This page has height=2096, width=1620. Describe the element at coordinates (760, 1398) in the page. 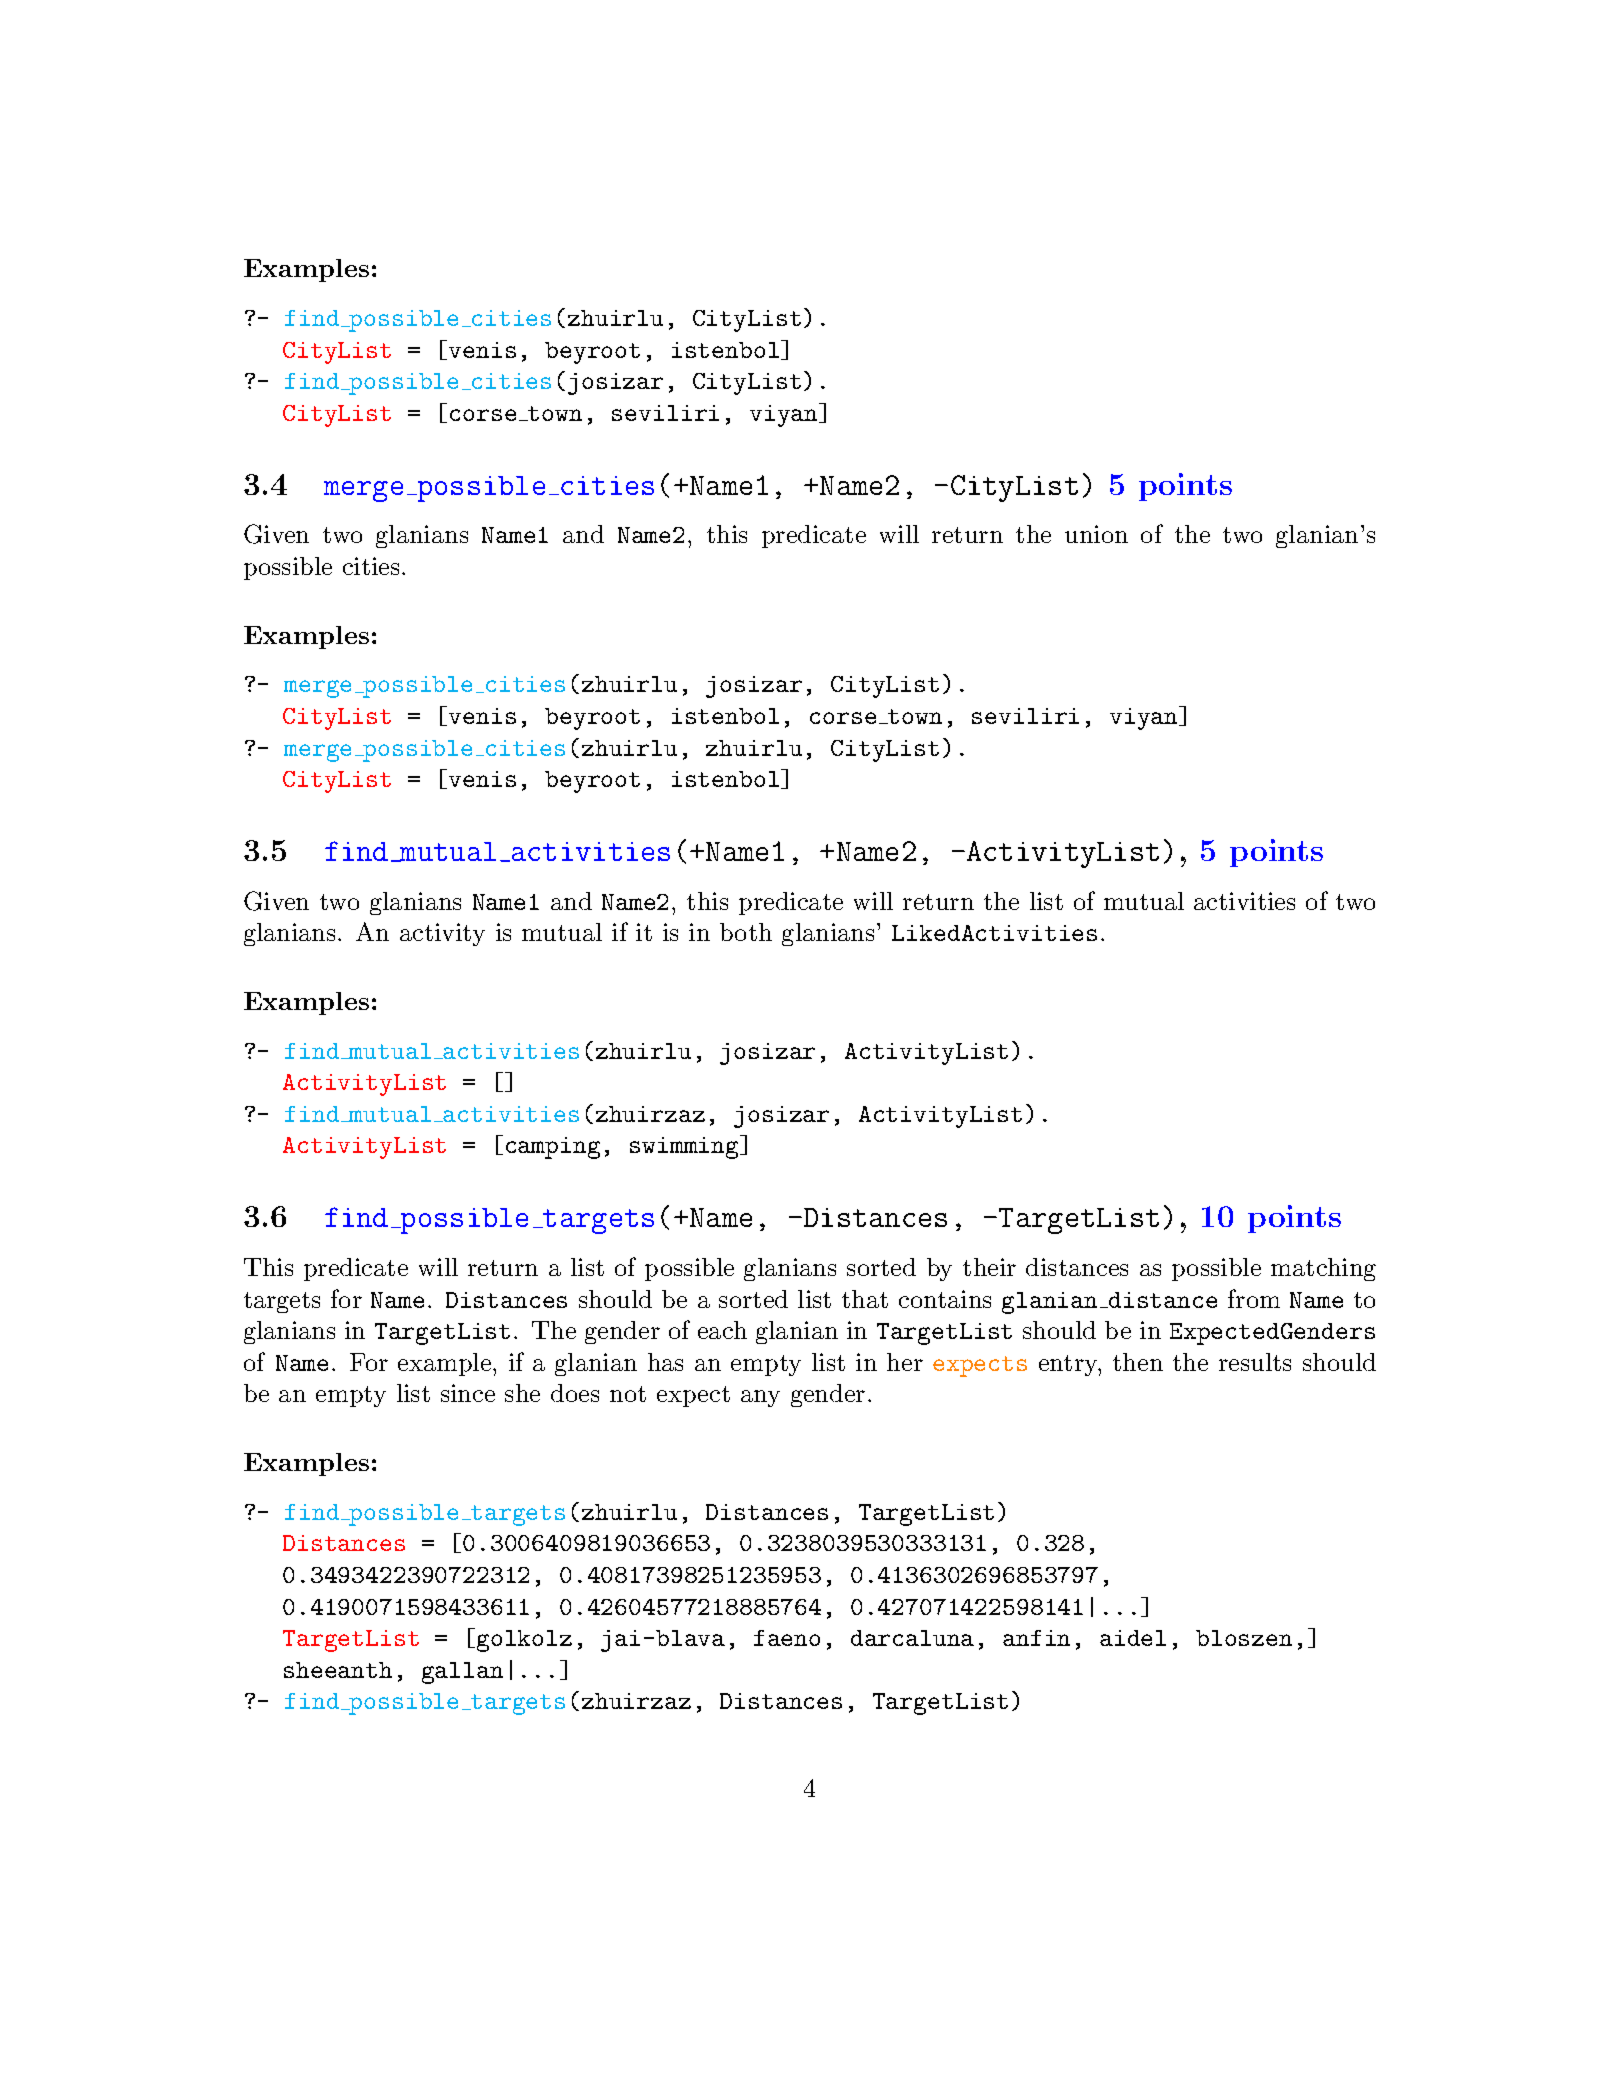

I see `any` at that location.
